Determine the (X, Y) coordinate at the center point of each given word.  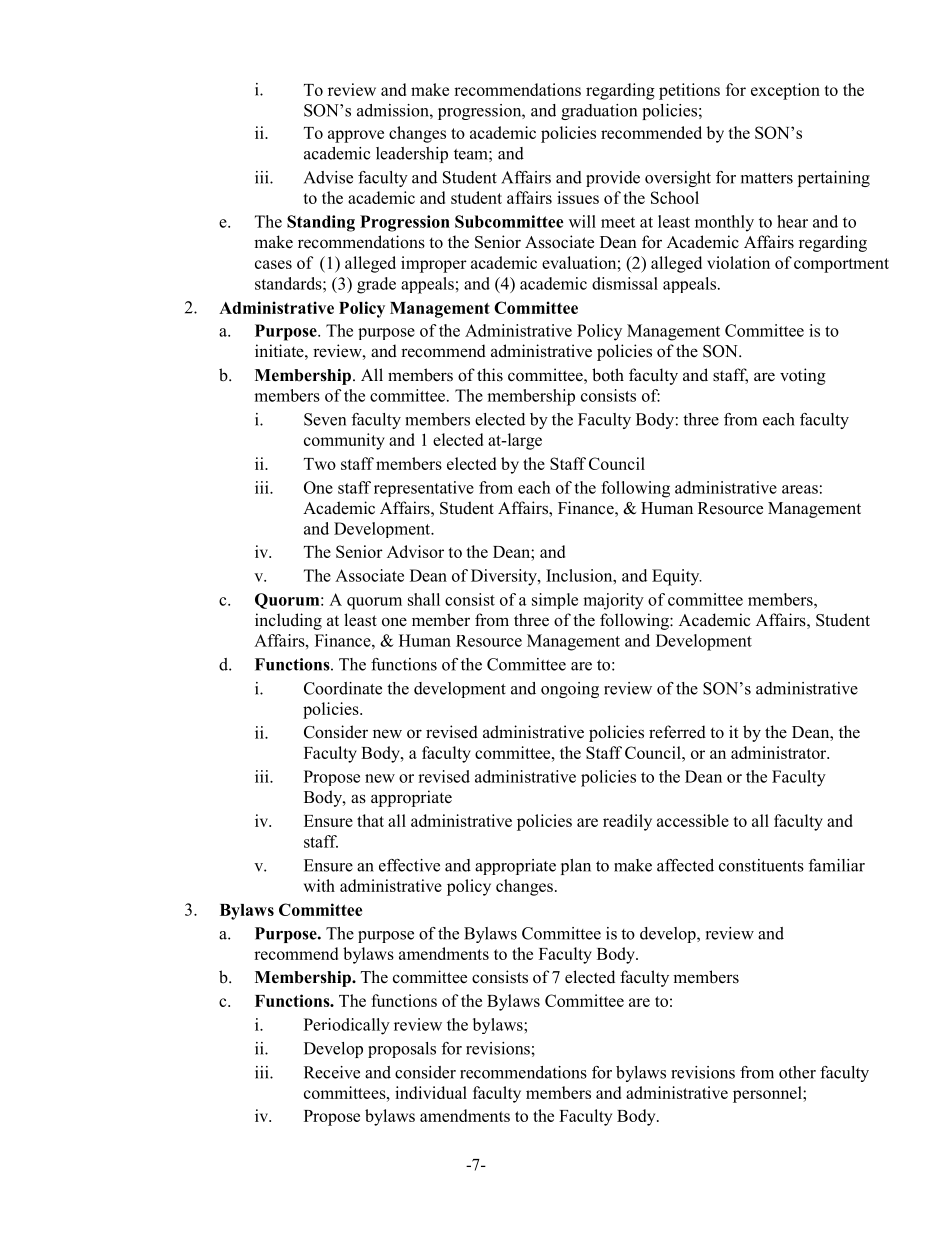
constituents (761, 865)
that (370, 820)
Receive (332, 1072)
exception (785, 91)
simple (555, 601)
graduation (599, 112)
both (608, 375)
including (288, 621)
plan (576, 867)
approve (356, 136)
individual (431, 1092)
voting (803, 376)
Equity (677, 577)
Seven (325, 419)
